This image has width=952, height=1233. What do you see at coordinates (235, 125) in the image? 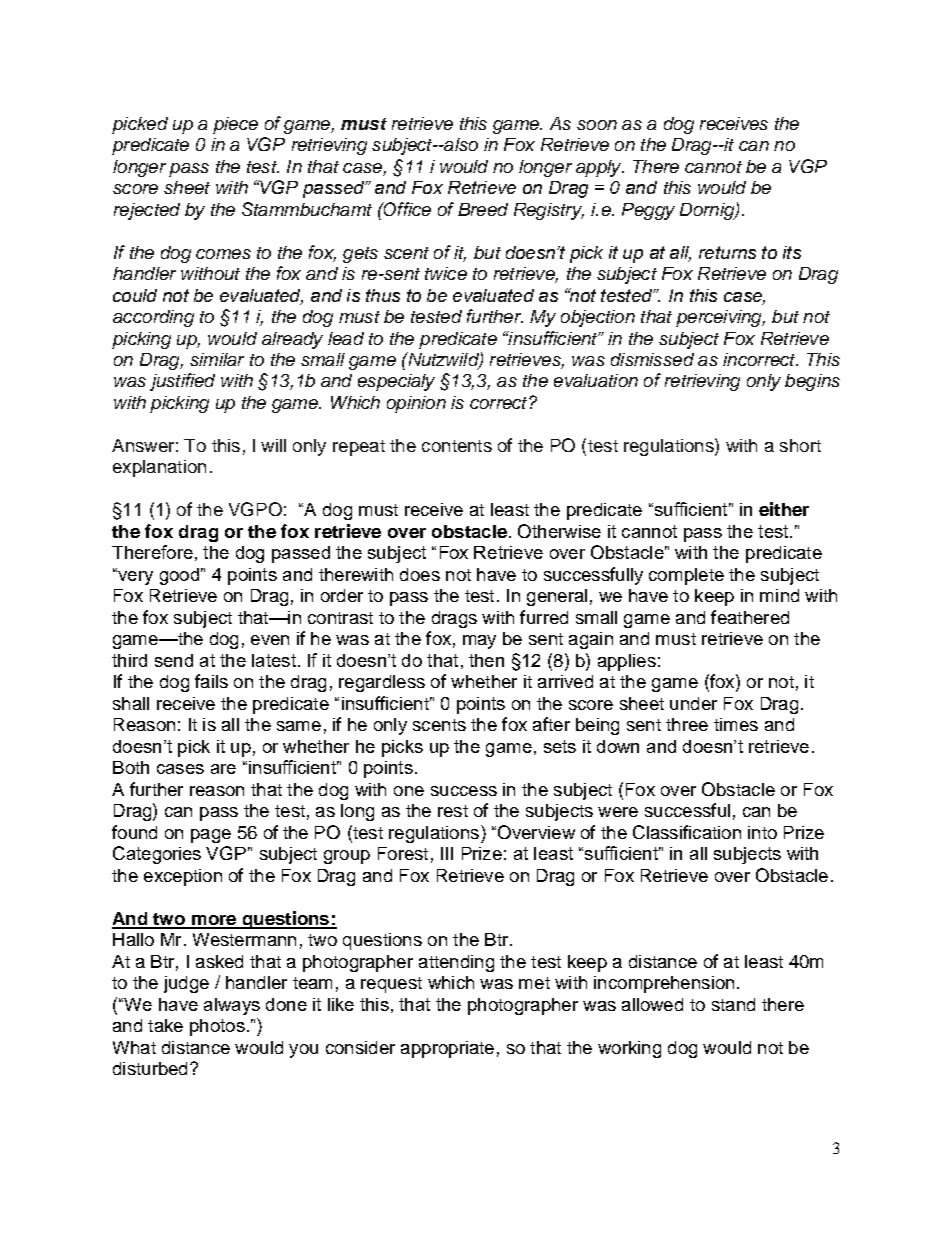
I see `piece` at bounding box center [235, 125].
